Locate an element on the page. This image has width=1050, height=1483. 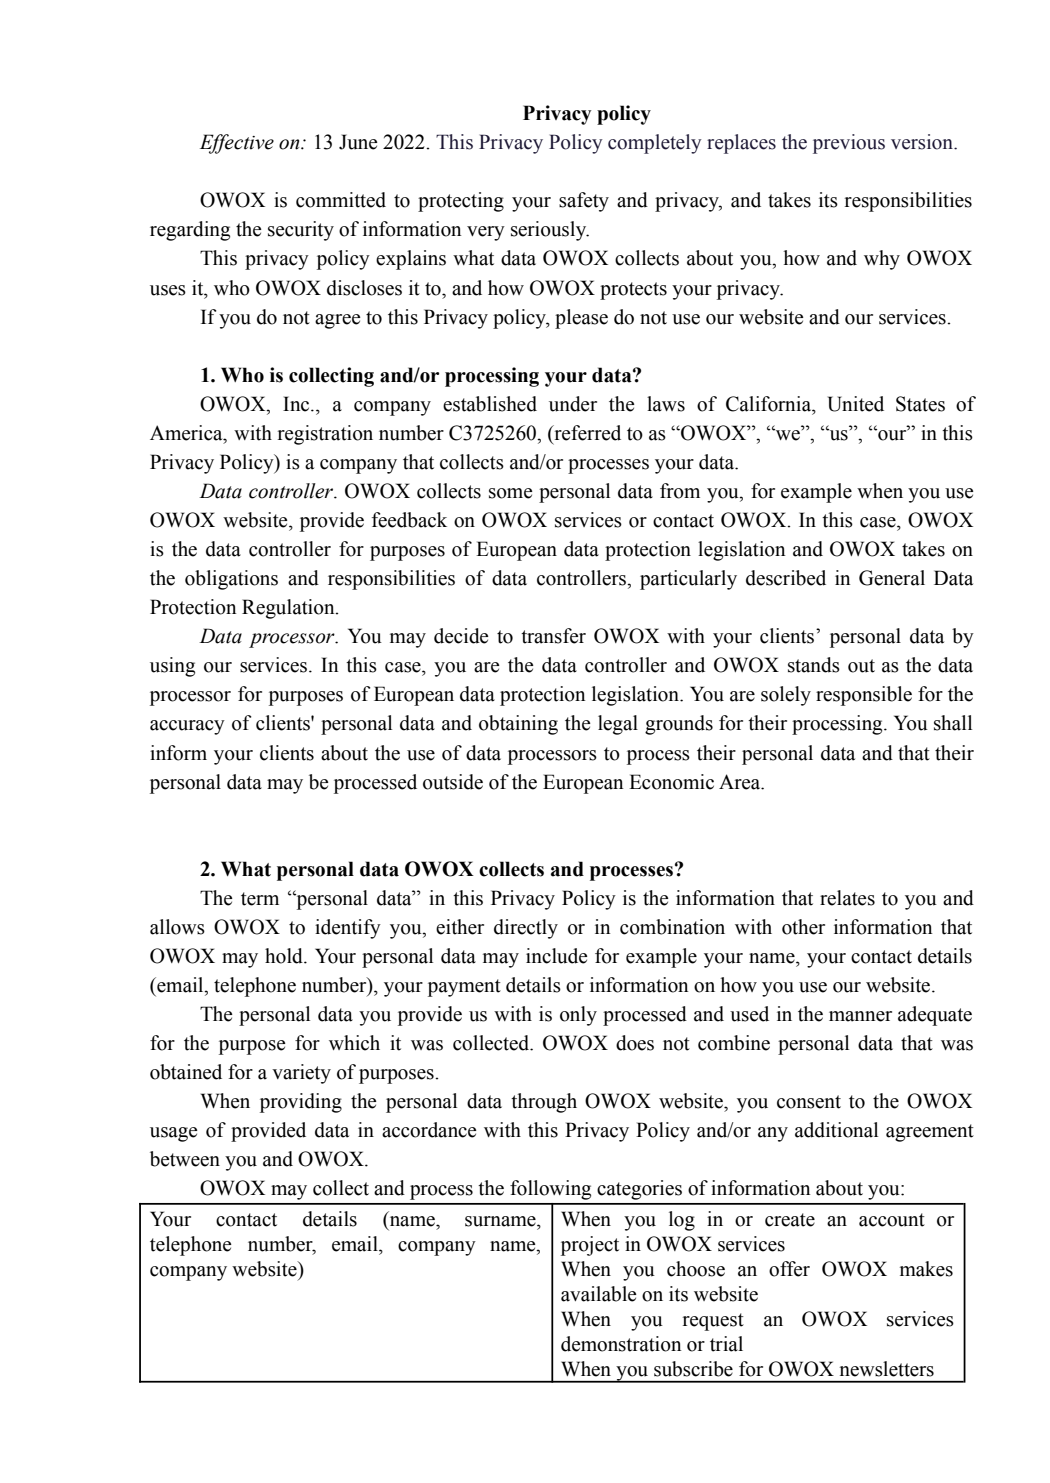
responsible is located at coordinates (864, 696).
